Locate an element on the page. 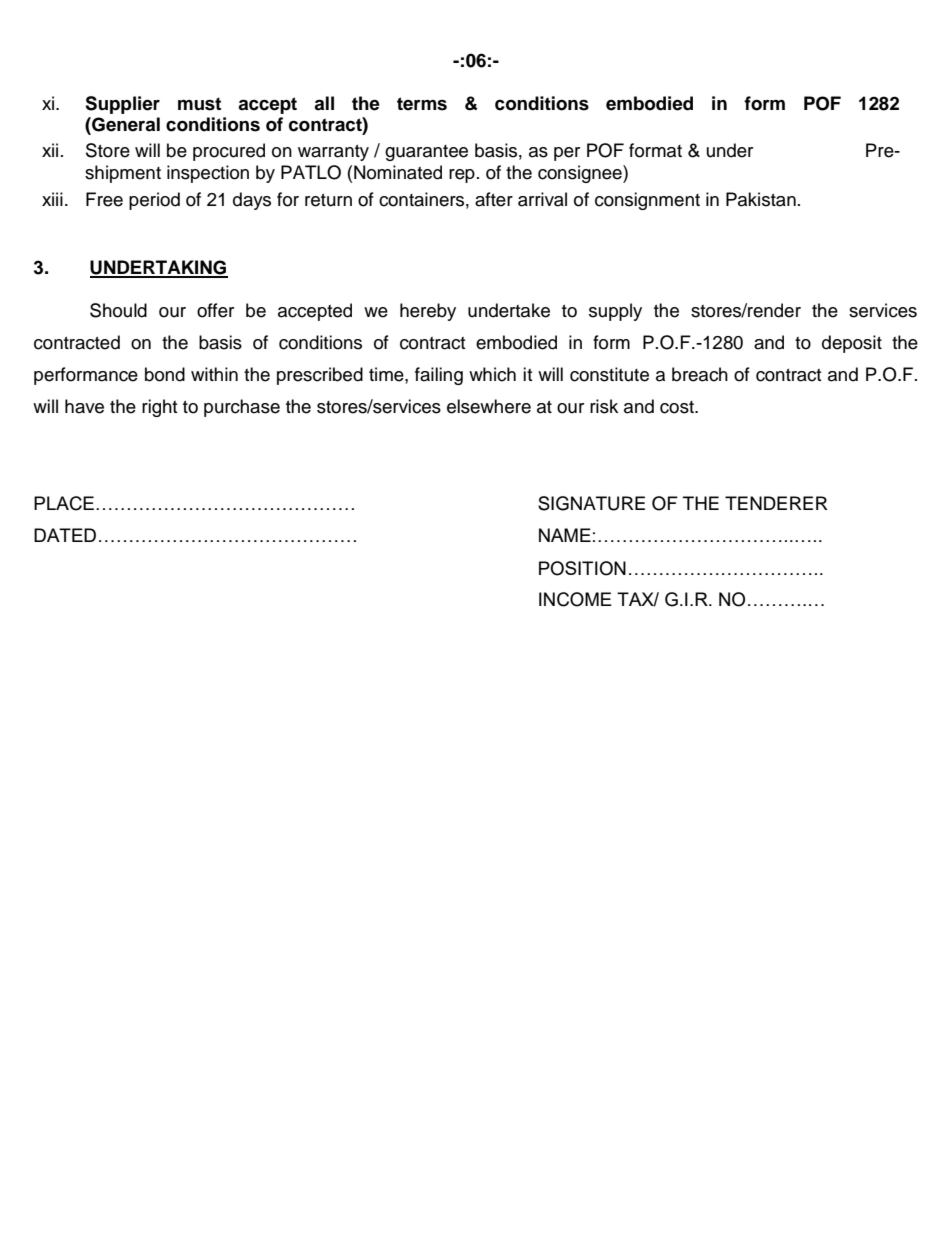 The image size is (952, 1233). POSITION is located at coordinates (582, 568).
